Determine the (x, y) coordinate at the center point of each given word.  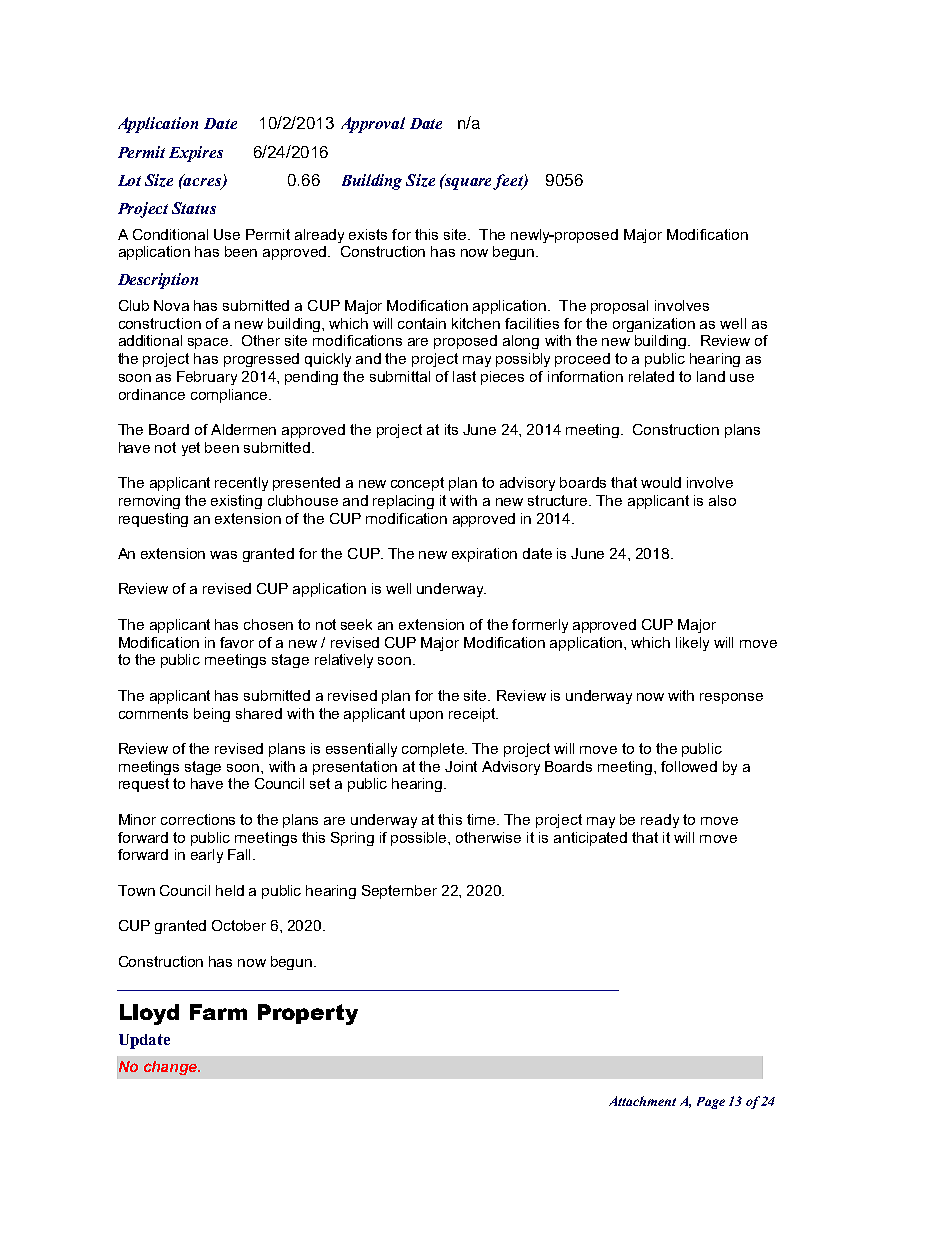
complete (434, 750)
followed (689, 766)
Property (308, 1014)
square (469, 182)
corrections (198, 819)
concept (417, 484)
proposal (619, 307)
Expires (196, 154)
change (171, 1068)
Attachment (642, 1101)
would (661, 482)
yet (191, 449)
